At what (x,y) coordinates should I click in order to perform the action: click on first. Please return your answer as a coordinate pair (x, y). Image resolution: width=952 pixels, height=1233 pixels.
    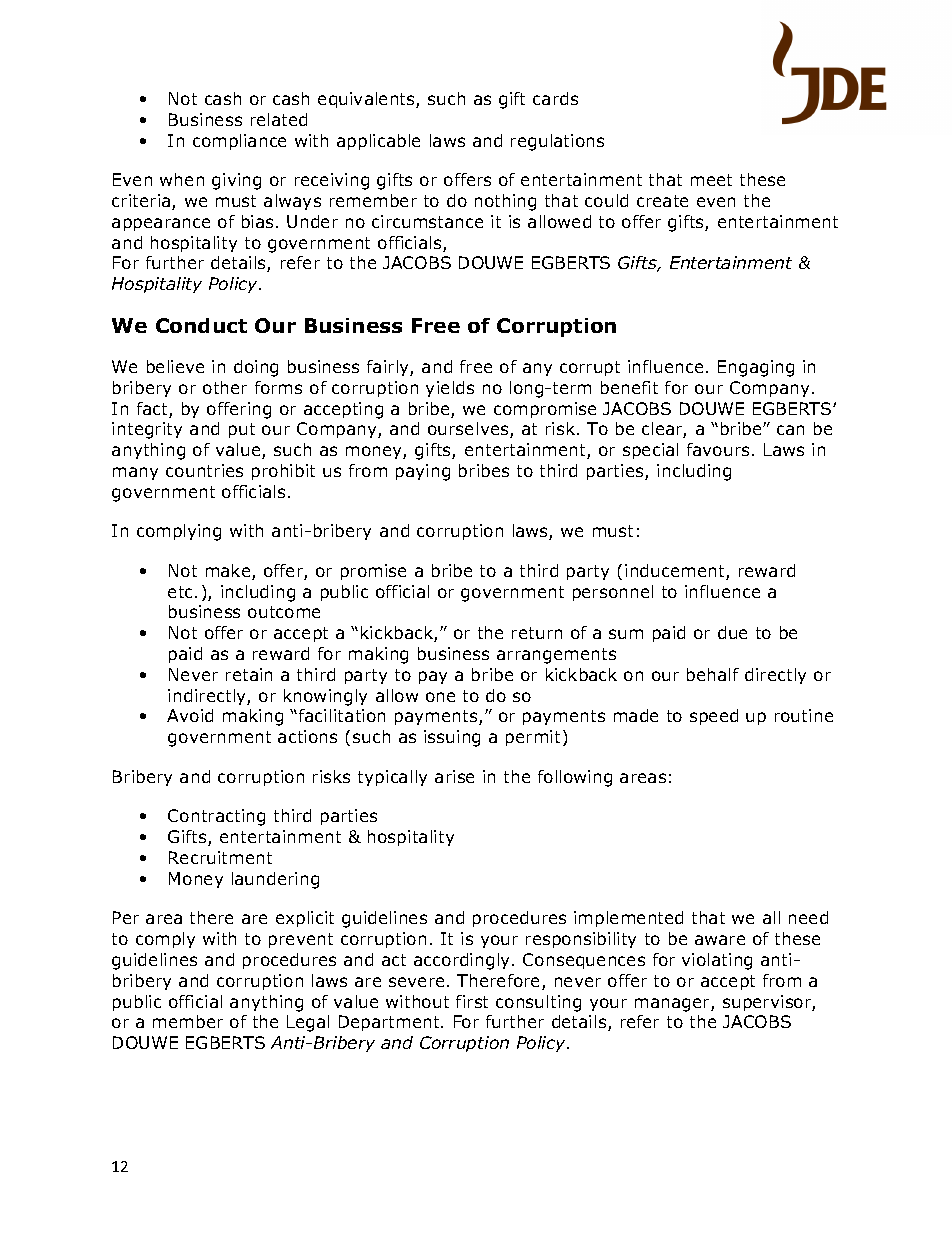
    Looking at the image, I should click on (472, 1001).
